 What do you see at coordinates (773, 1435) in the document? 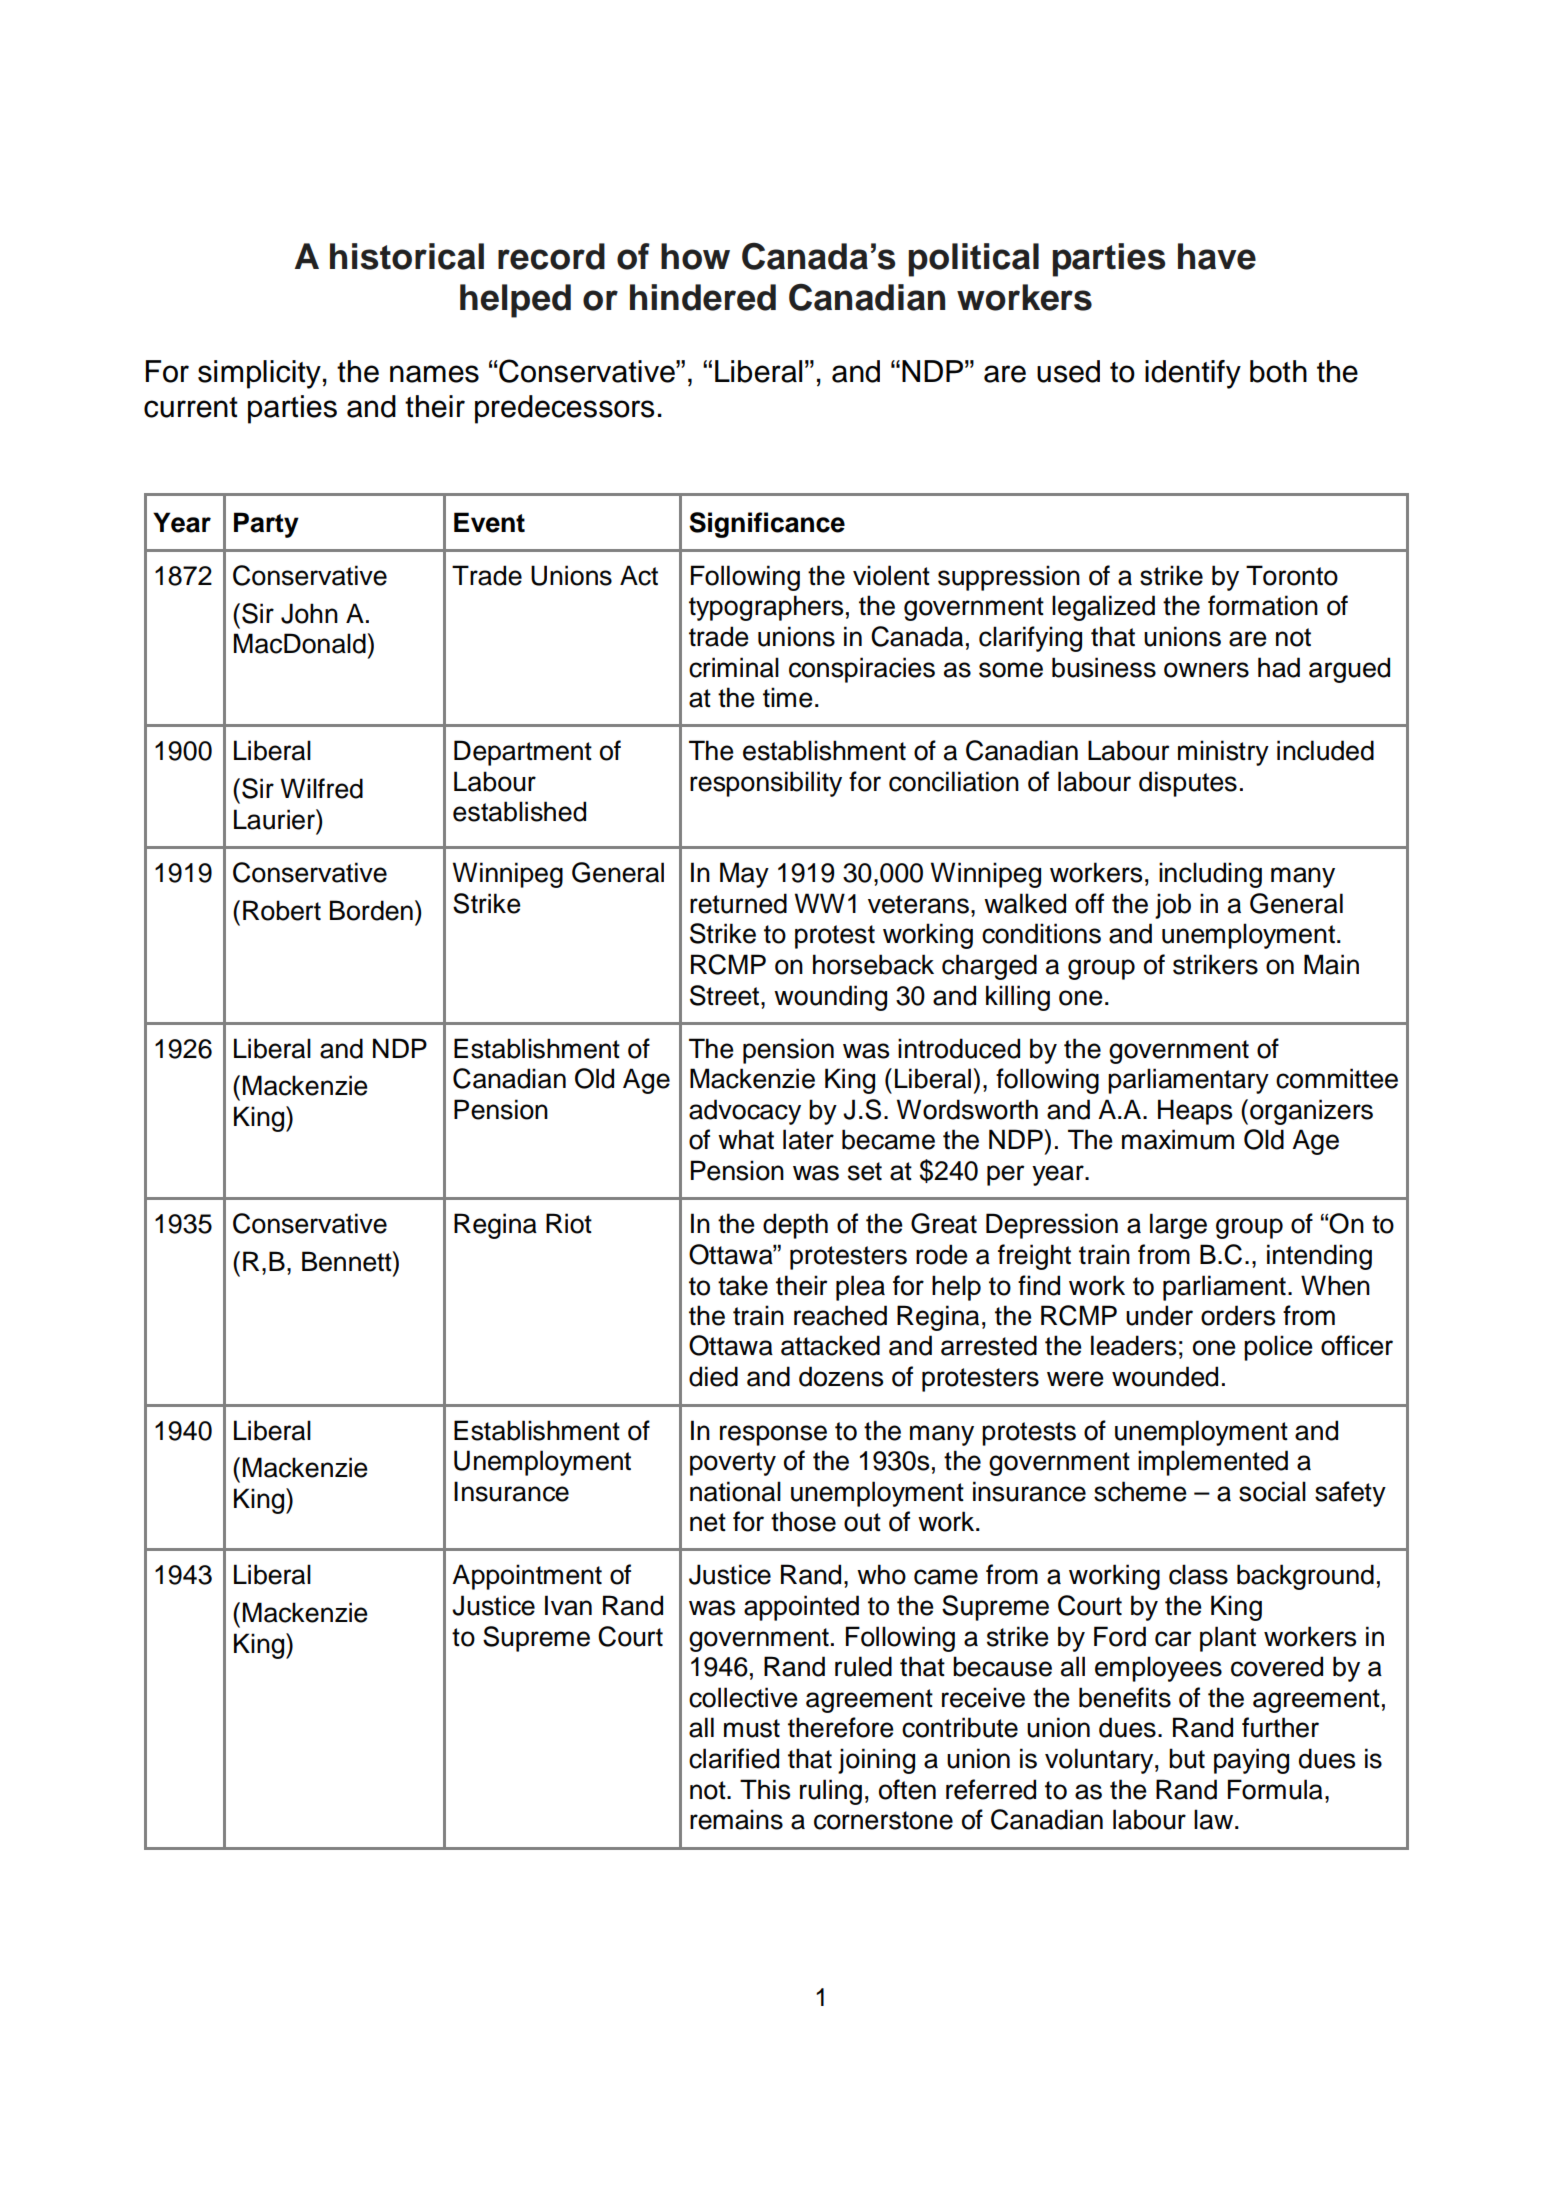
I see `response` at bounding box center [773, 1435].
